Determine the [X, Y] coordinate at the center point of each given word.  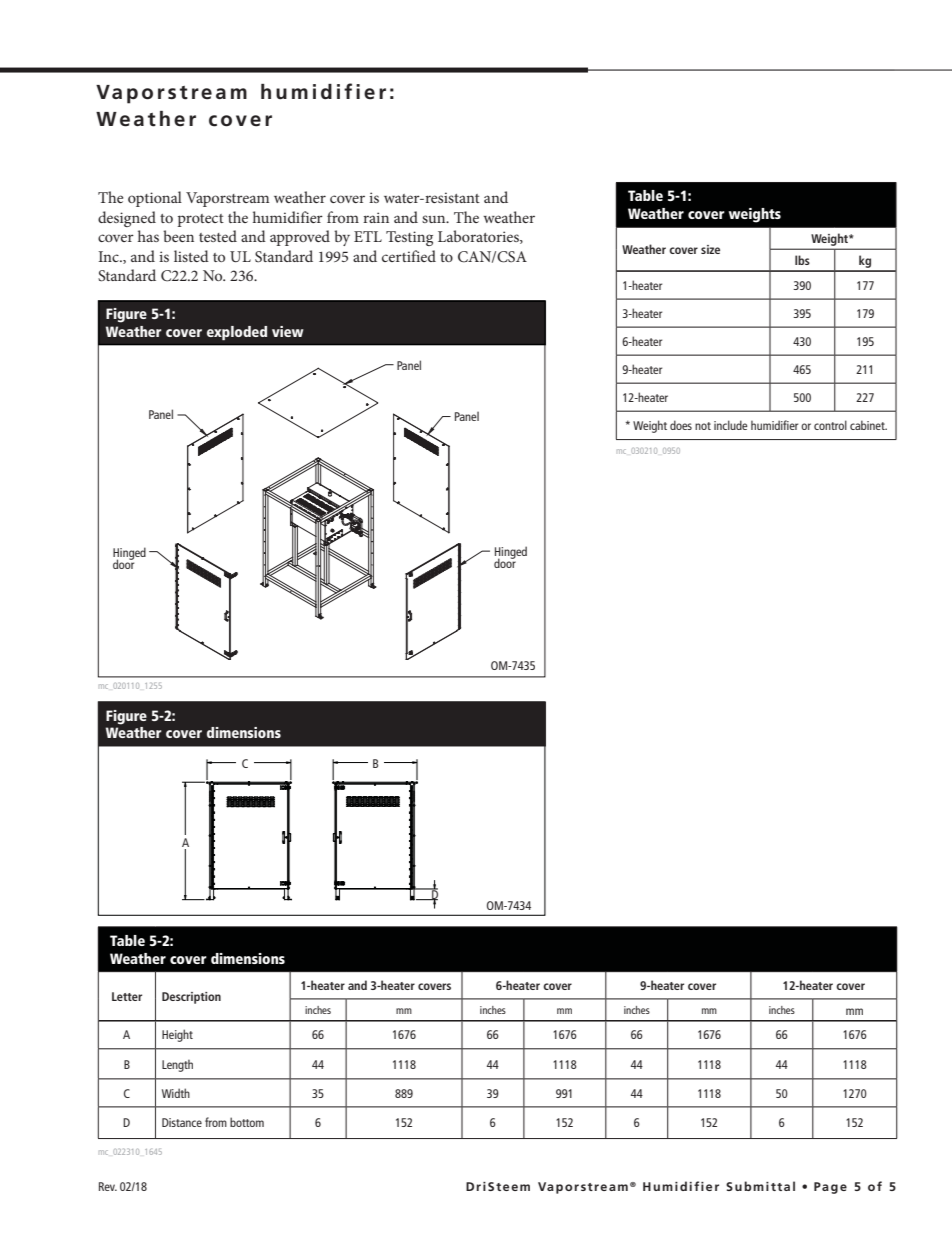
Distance [182, 1122]
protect [200, 220]
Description [191, 998]
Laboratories [479, 237]
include [731, 425]
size [710, 249]
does [681, 425]
